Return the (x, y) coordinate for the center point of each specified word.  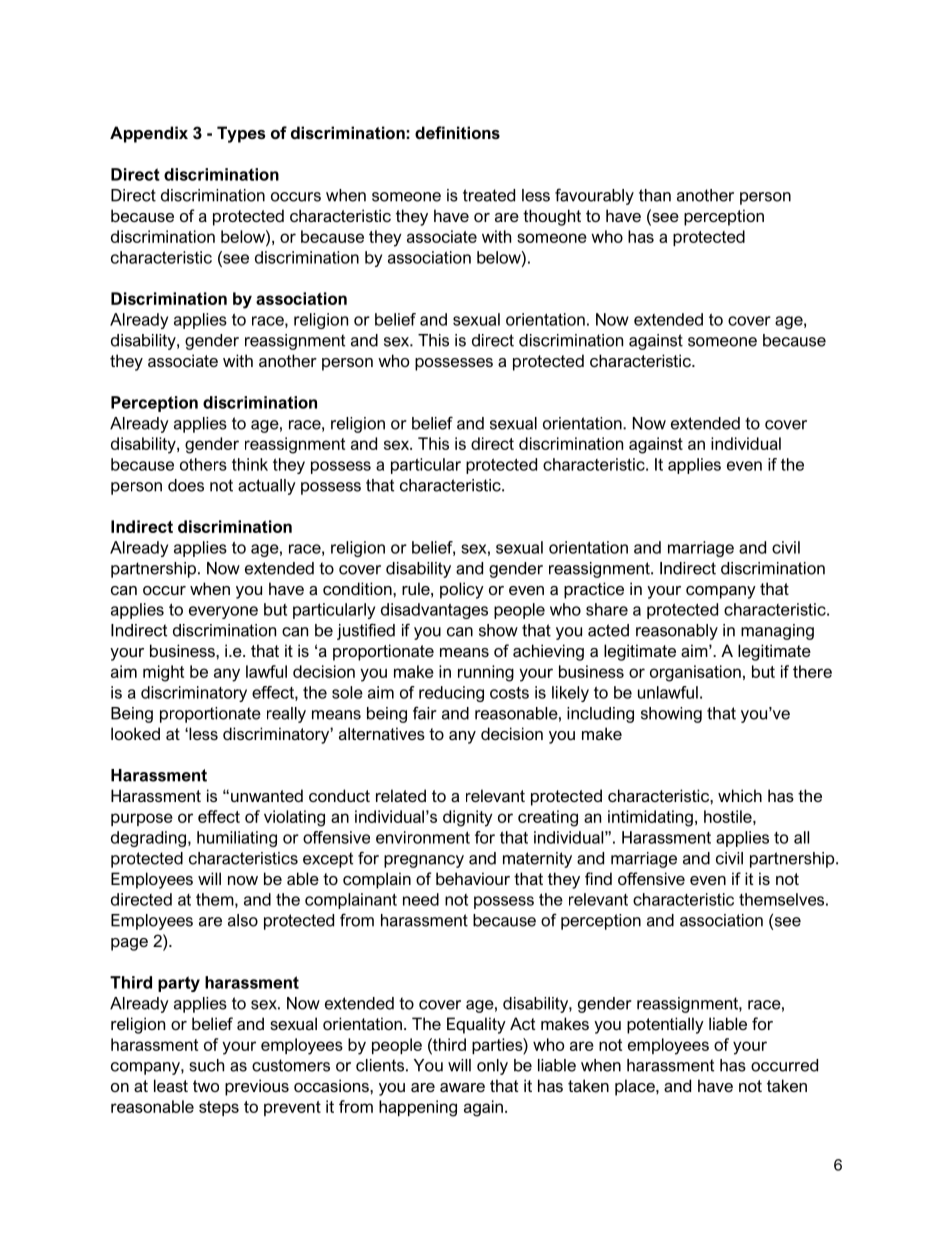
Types (241, 134)
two (206, 1086)
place (636, 1087)
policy (462, 590)
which (740, 795)
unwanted (267, 795)
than (655, 195)
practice (594, 590)
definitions (457, 132)
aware (462, 1087)
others (203, 464)
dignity (468, 818)
